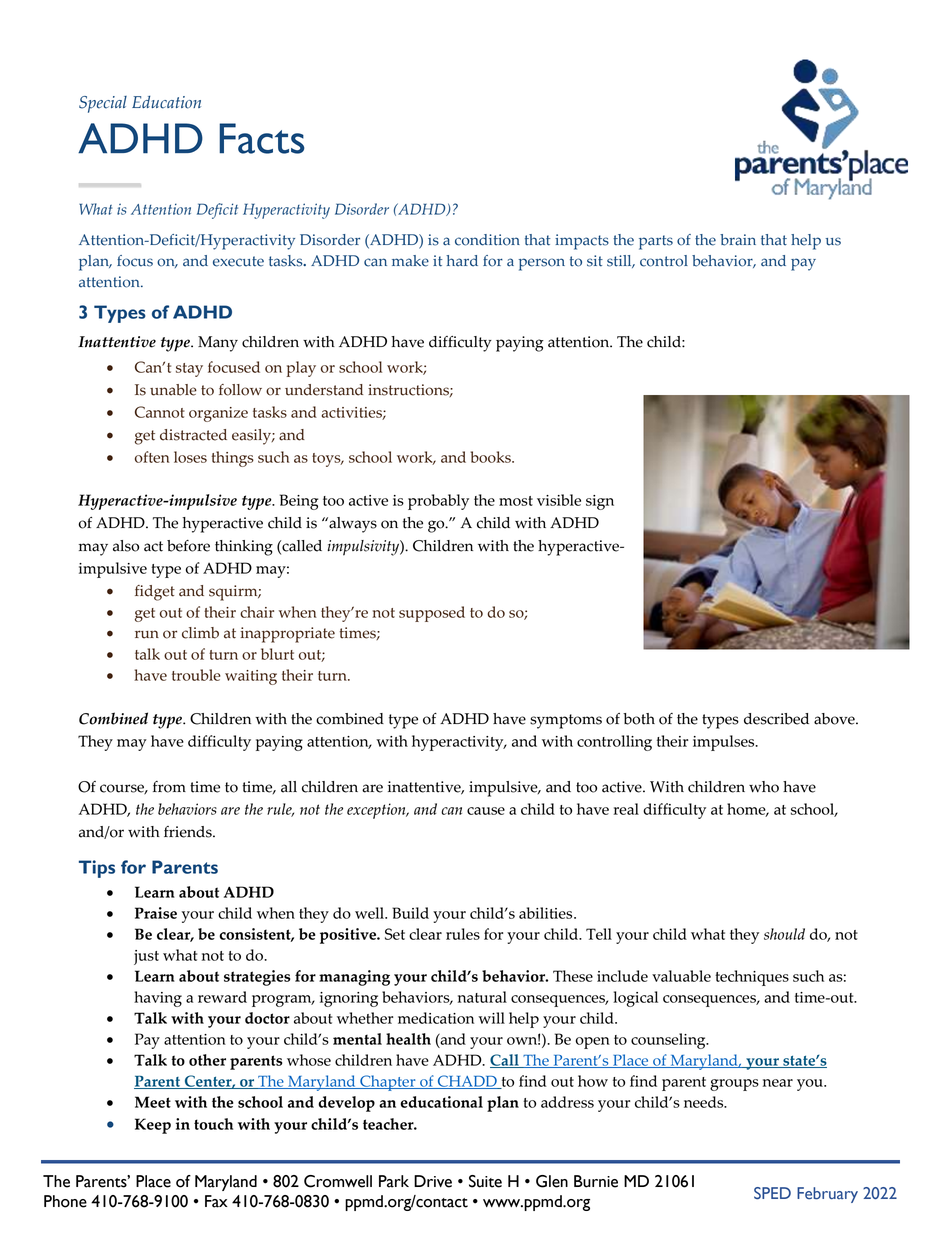  I want to click on Drive, so click(433, 1181).
